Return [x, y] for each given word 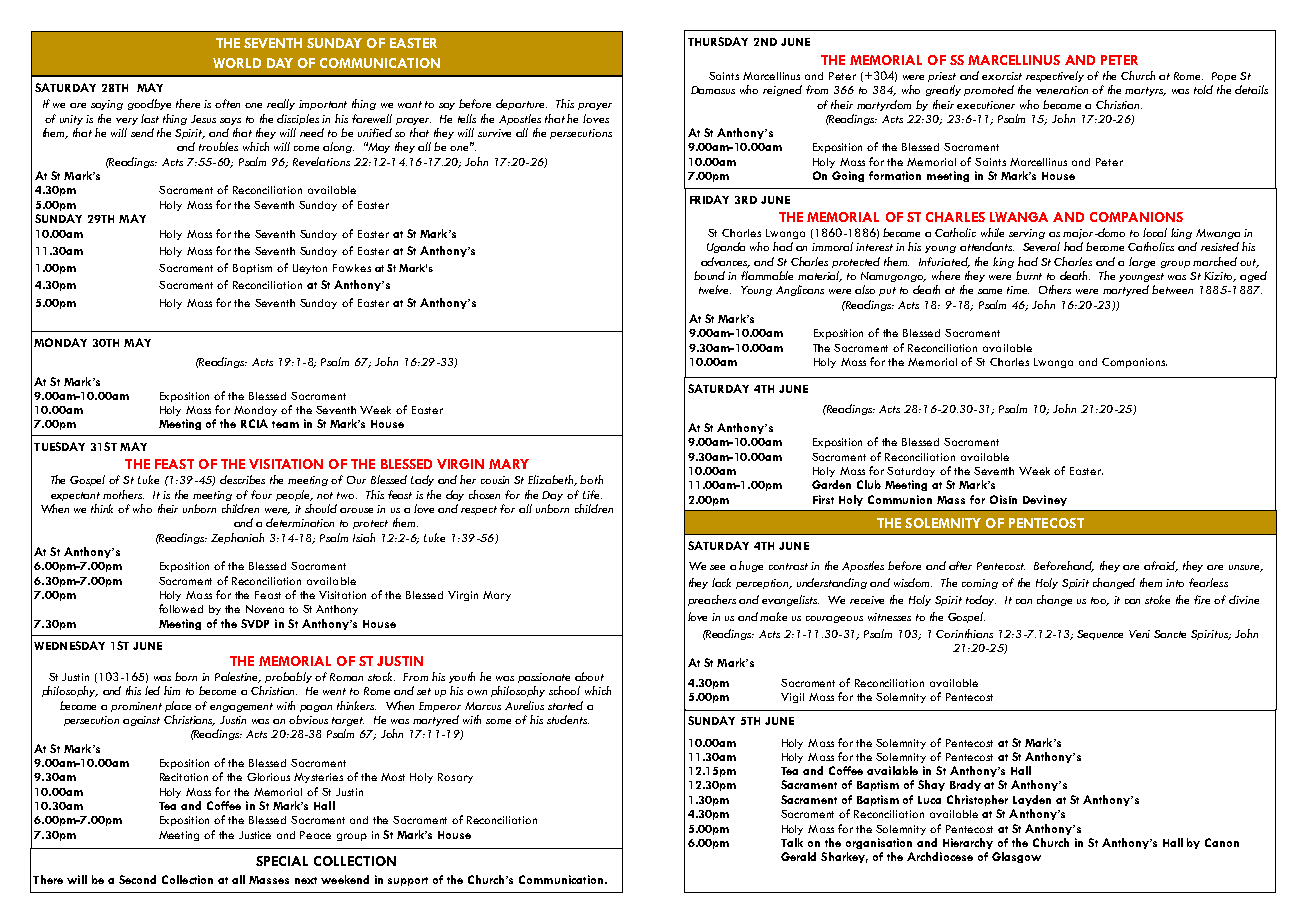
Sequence [1100, 635]
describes [242, 479]
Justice [255, 835]
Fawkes [352, 268]
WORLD [237, 63]
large [1142, 262]
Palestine [238, 677]
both [591, 479]
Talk [792, 842]
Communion [900, 499]
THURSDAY [718, 41]
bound [709, 275]
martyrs [1145, 91]
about [589, 676]
